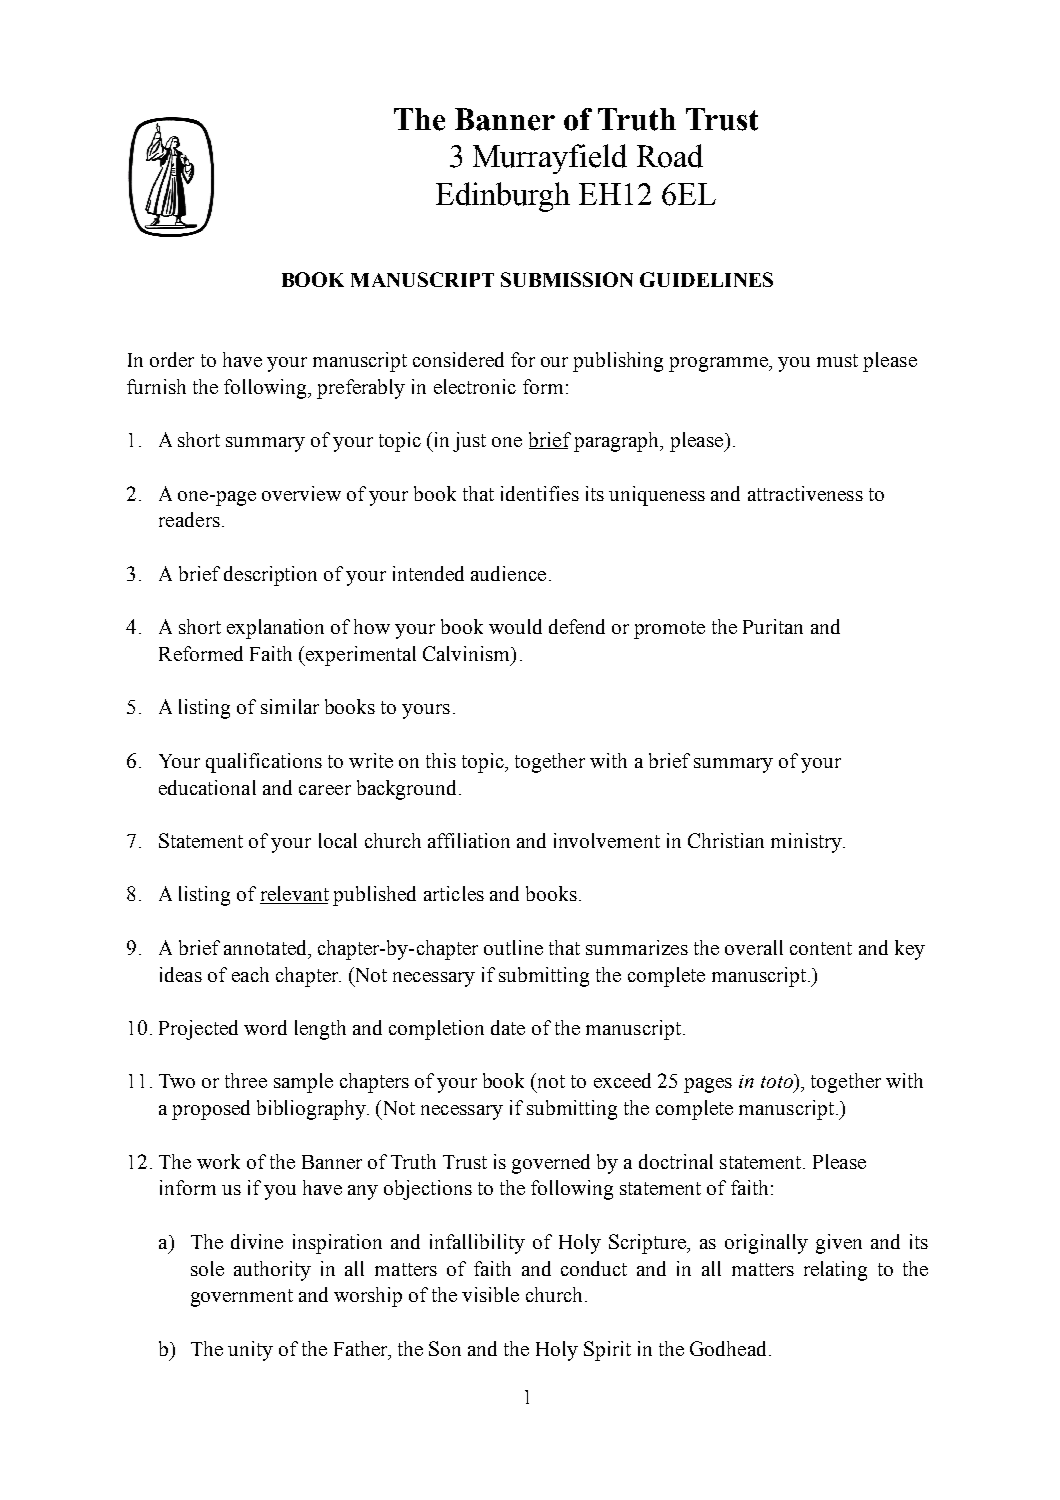  Describe the element at coordinates (807, 843) in the screenshot. I see `ministry` at that location.
